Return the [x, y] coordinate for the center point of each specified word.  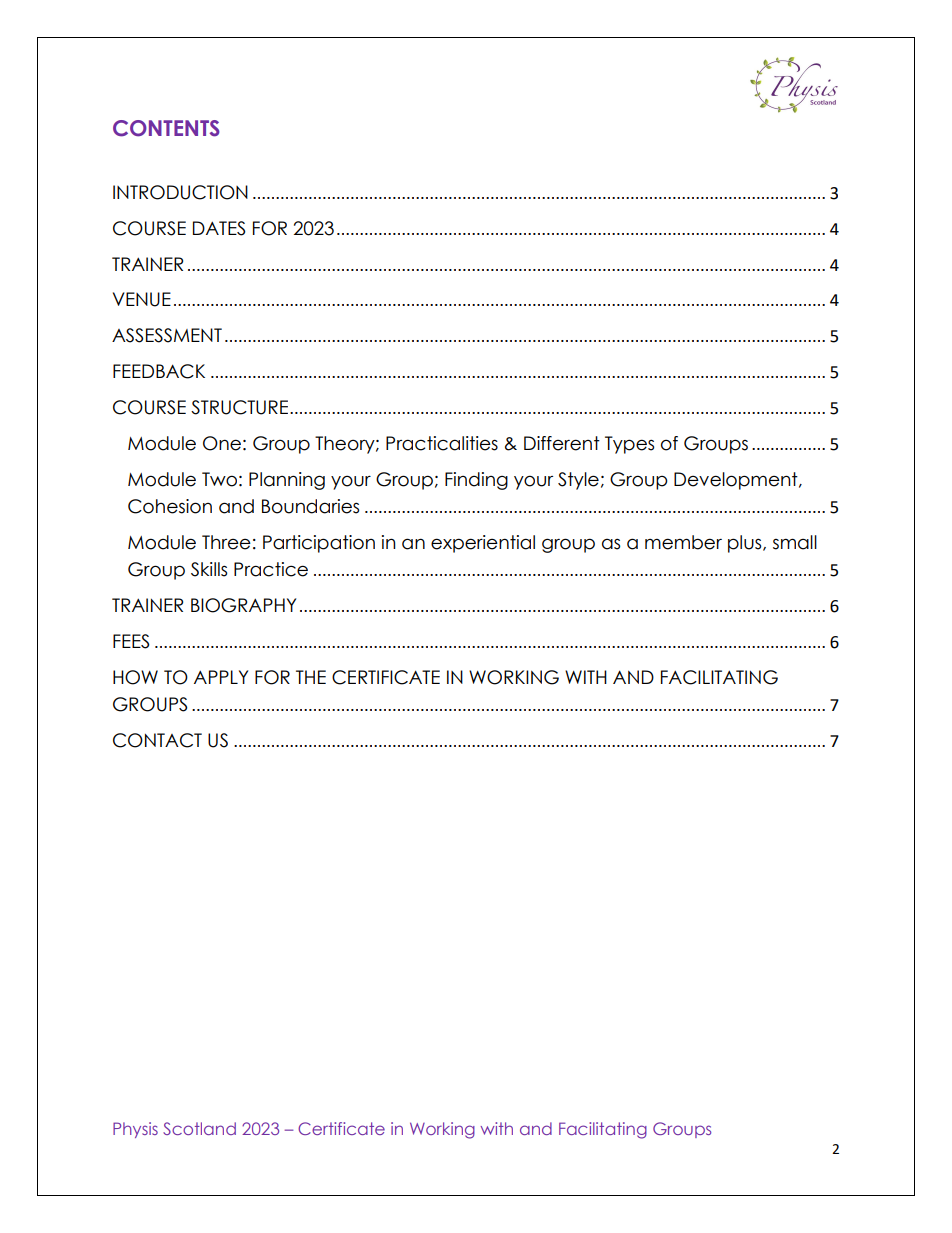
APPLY [221, 677]
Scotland [199, 1128]
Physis [135, 1130]
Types [629, 445]
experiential [483, 544]
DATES [219, 228]
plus [746, 544]
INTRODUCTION [180, 192]
